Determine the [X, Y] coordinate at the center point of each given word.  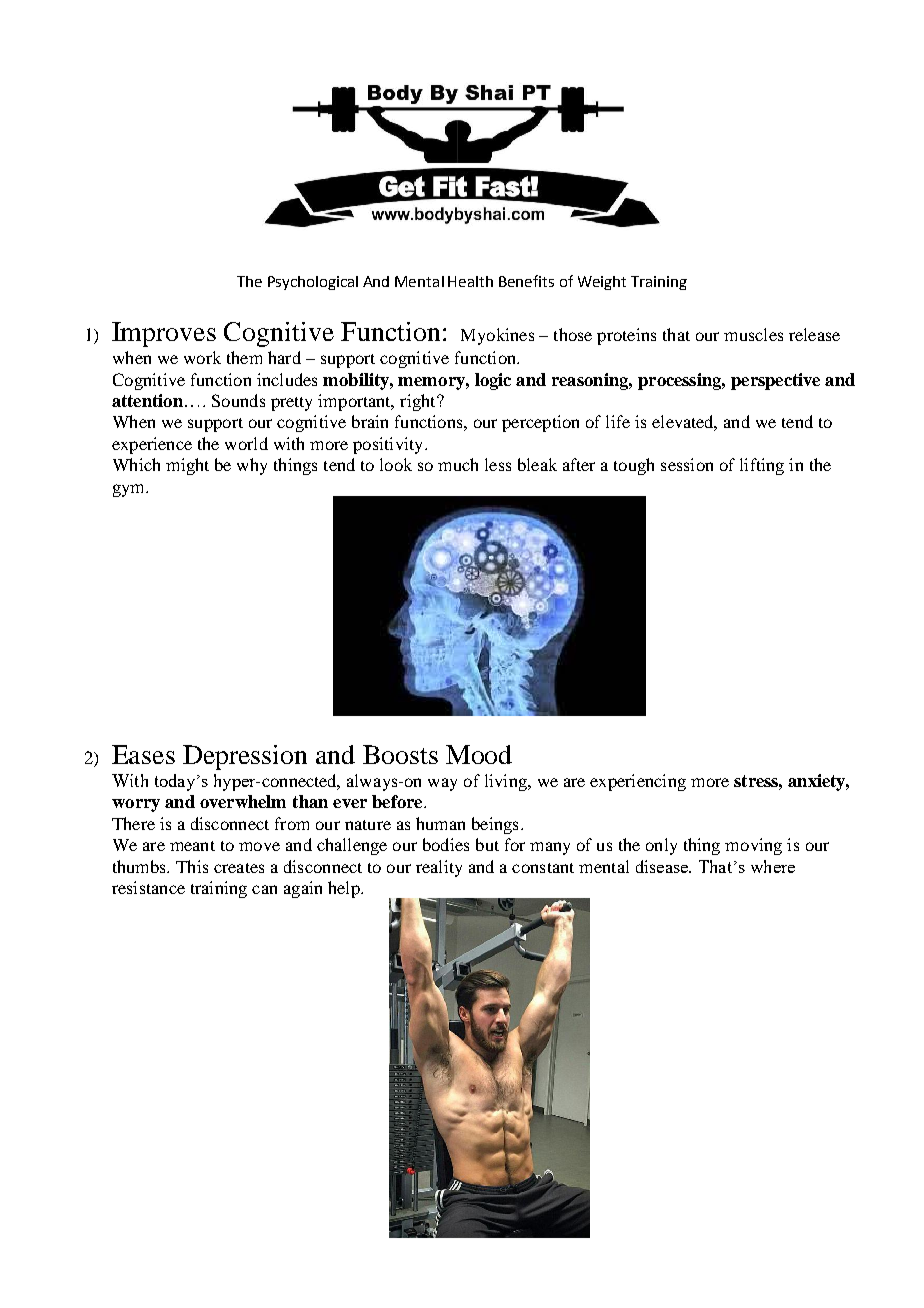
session [687, 464]
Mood [479, 754]
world [246, 443]
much [458, 464]
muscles [753, 334]
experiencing [638, 782]
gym [130, 490]
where [773, 866]
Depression [245, 757]
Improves [164, 334]
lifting [762, 466]
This [192, 866]
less [498, 464]
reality [439, 868]
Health [470, 281]
